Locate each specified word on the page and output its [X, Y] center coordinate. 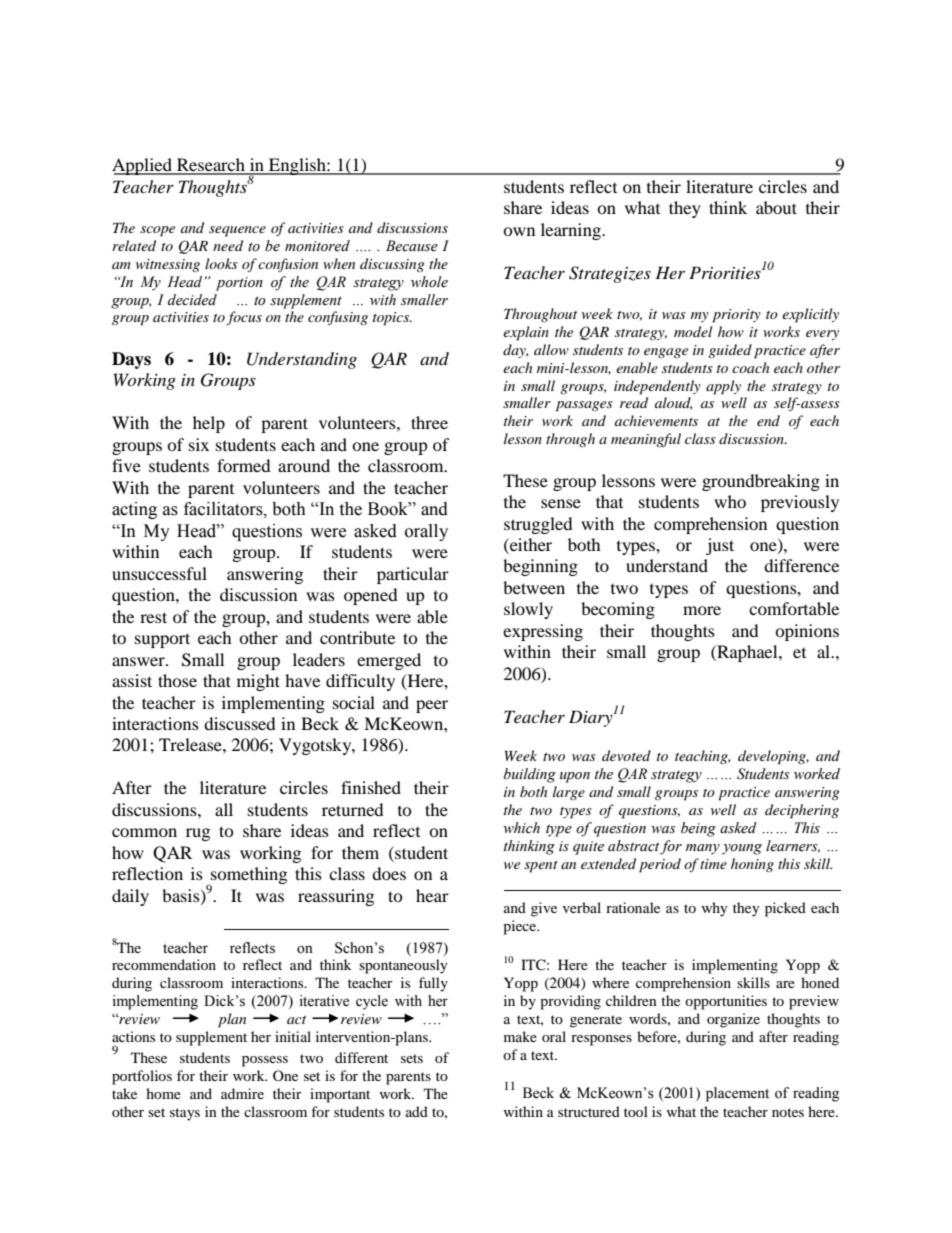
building [530, 775]
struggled [538, 525]
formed [244, 465]
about [776, 207]
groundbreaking [761, 482]
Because [412, 246]
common [144, 832]
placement [737, 1094]
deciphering [802, 811]
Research [211, 166]
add [417, 1111]
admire [242, 1093]
